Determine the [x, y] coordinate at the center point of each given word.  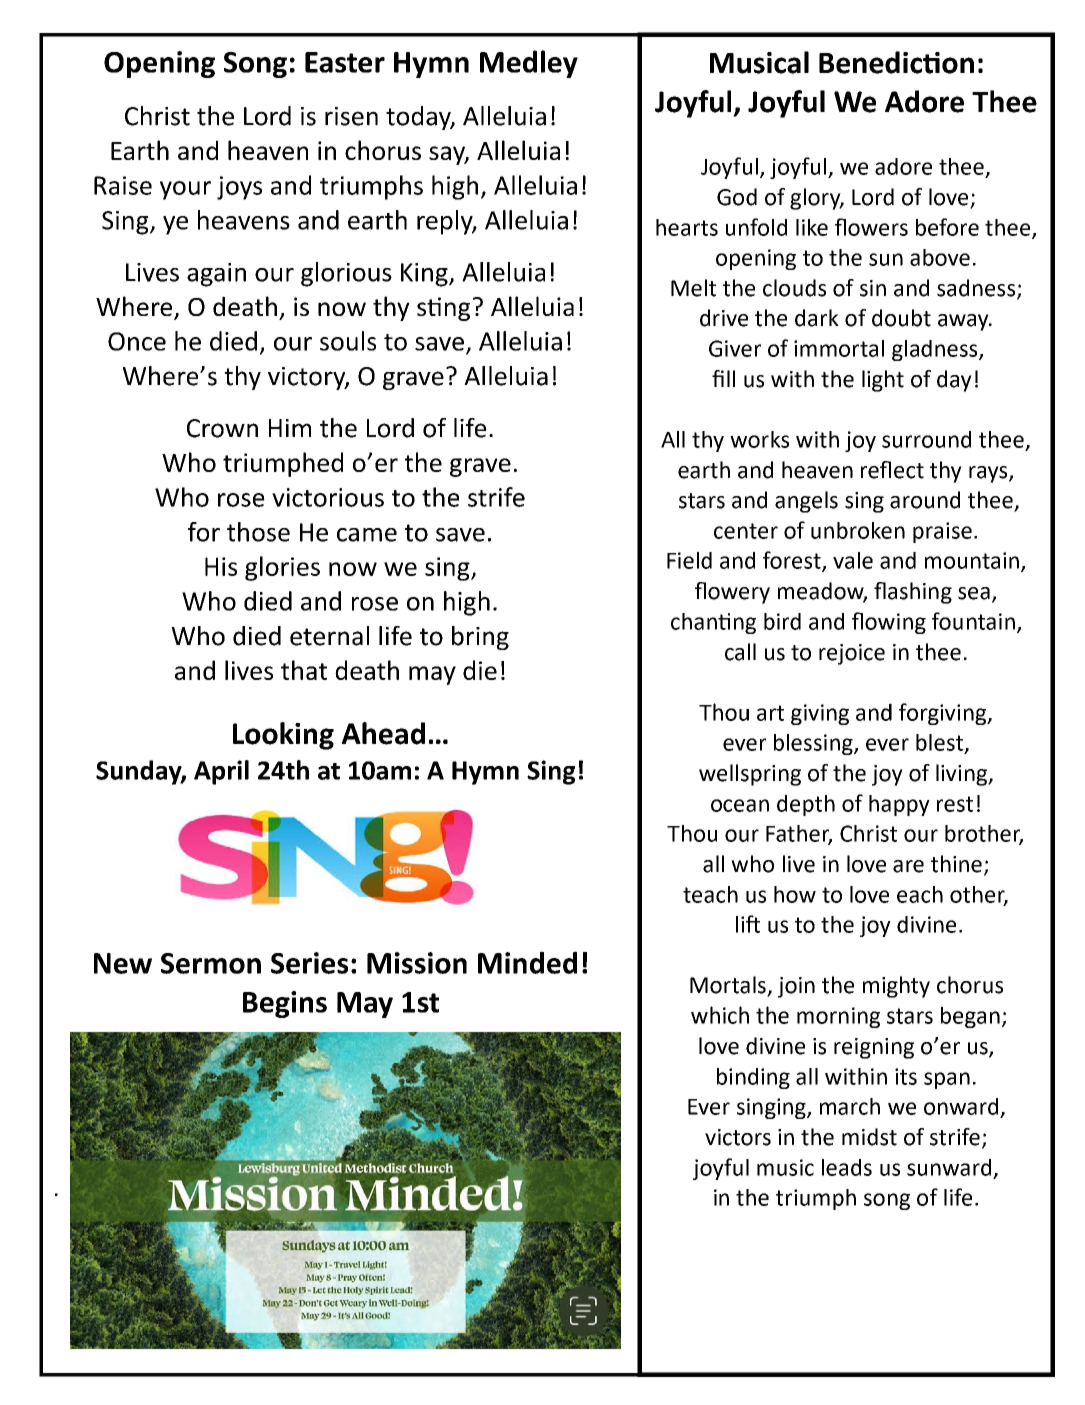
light [883, 381]
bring [480, 638]
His [221, 566]
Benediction [896, 62]
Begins [285, 1004]
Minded [527, 962]
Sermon [211, 963]
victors [738, 1137]
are [908, 866]
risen [351, 116]
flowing [889, 623]
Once [137, 341]
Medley [529, 64]
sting [443, 309]
